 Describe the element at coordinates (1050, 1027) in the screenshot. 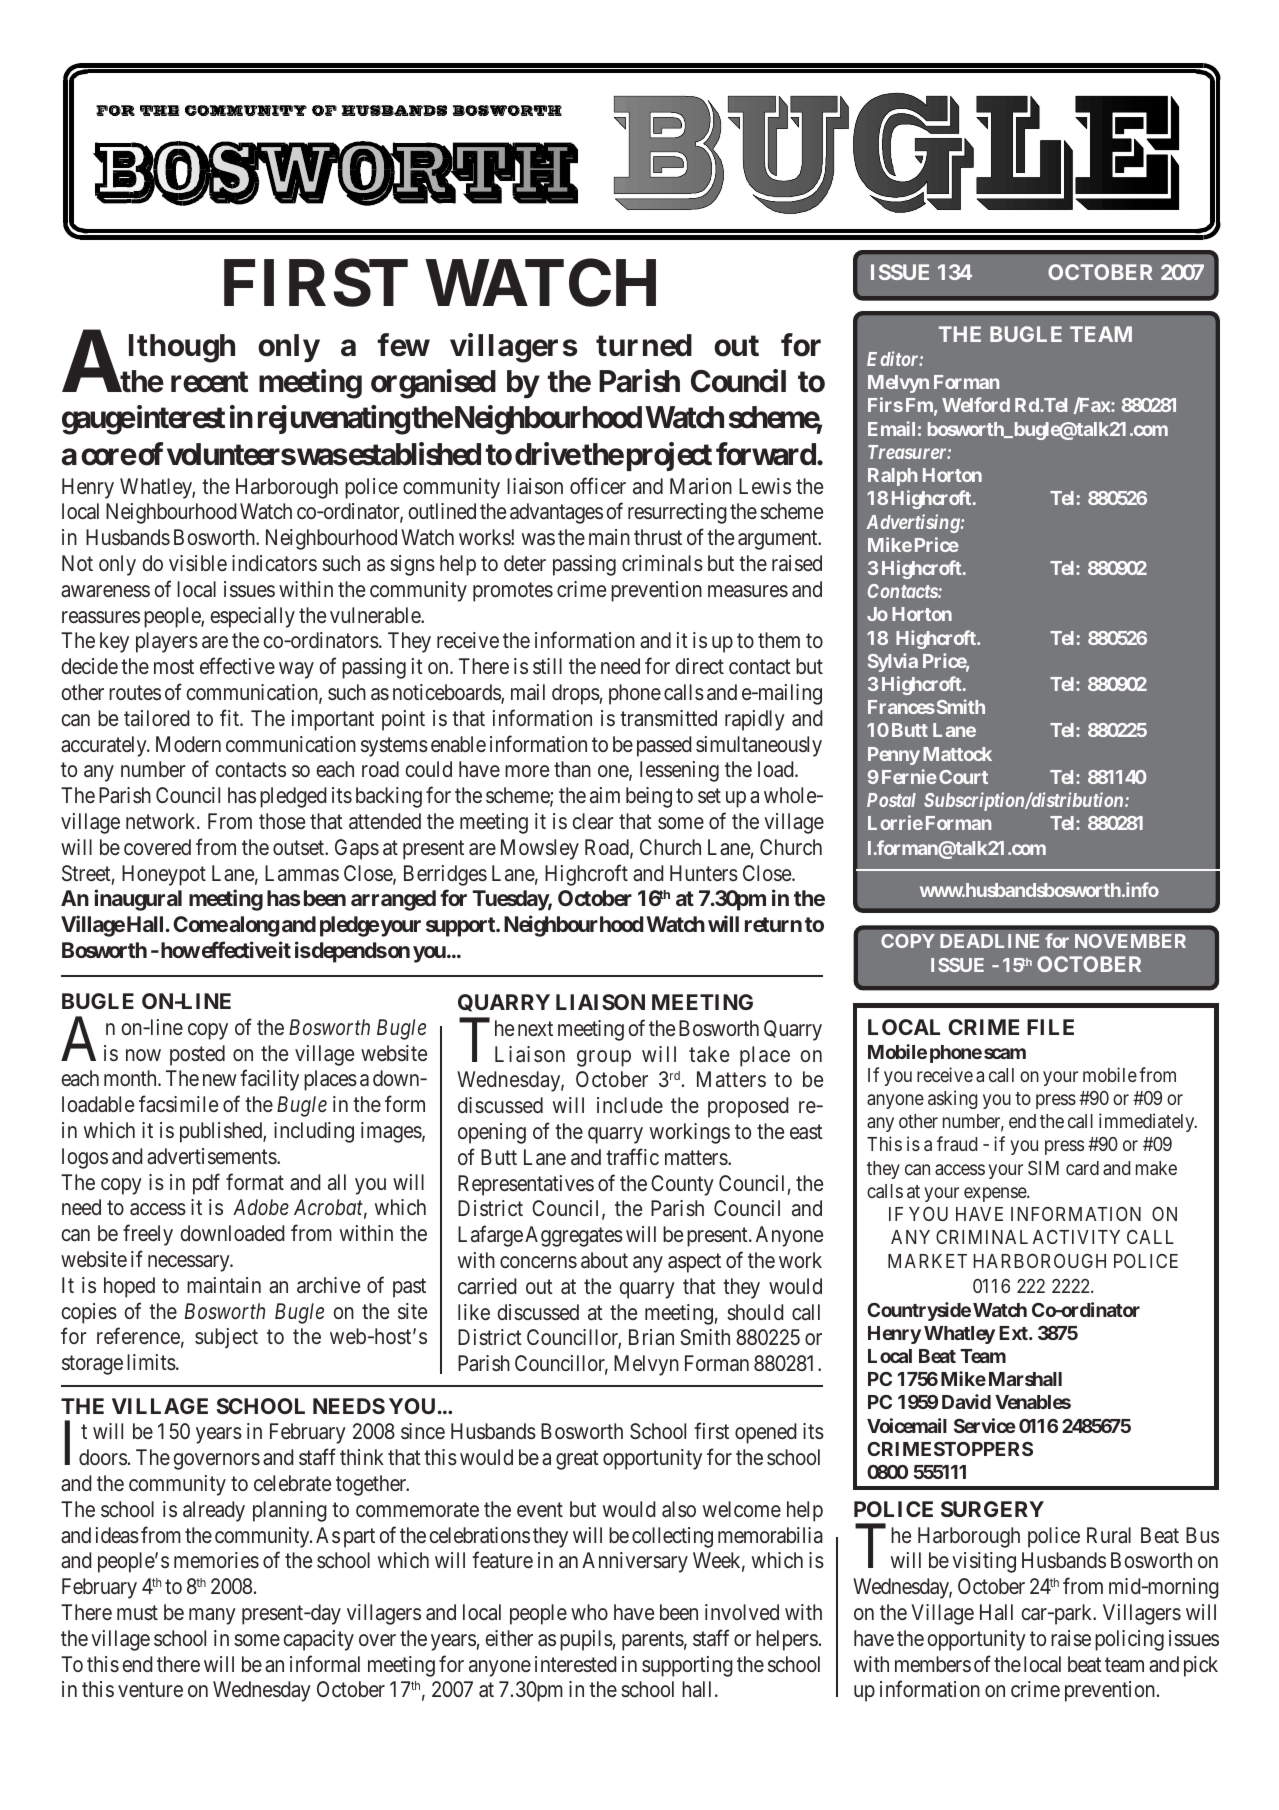

I see `FILE` at that location.
